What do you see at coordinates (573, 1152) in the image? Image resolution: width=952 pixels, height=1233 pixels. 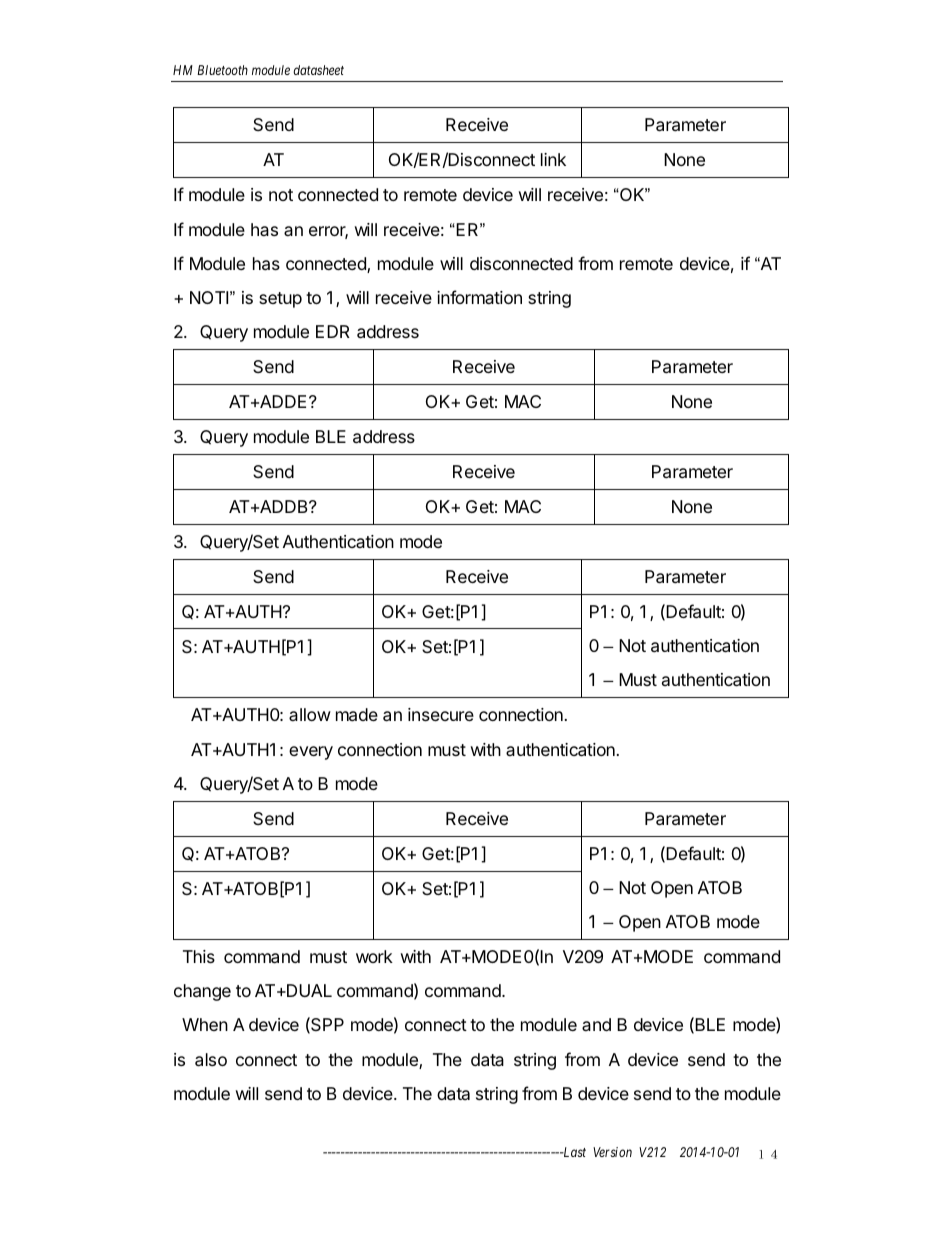 I see `Last` at bounding box center [573, 1152].
